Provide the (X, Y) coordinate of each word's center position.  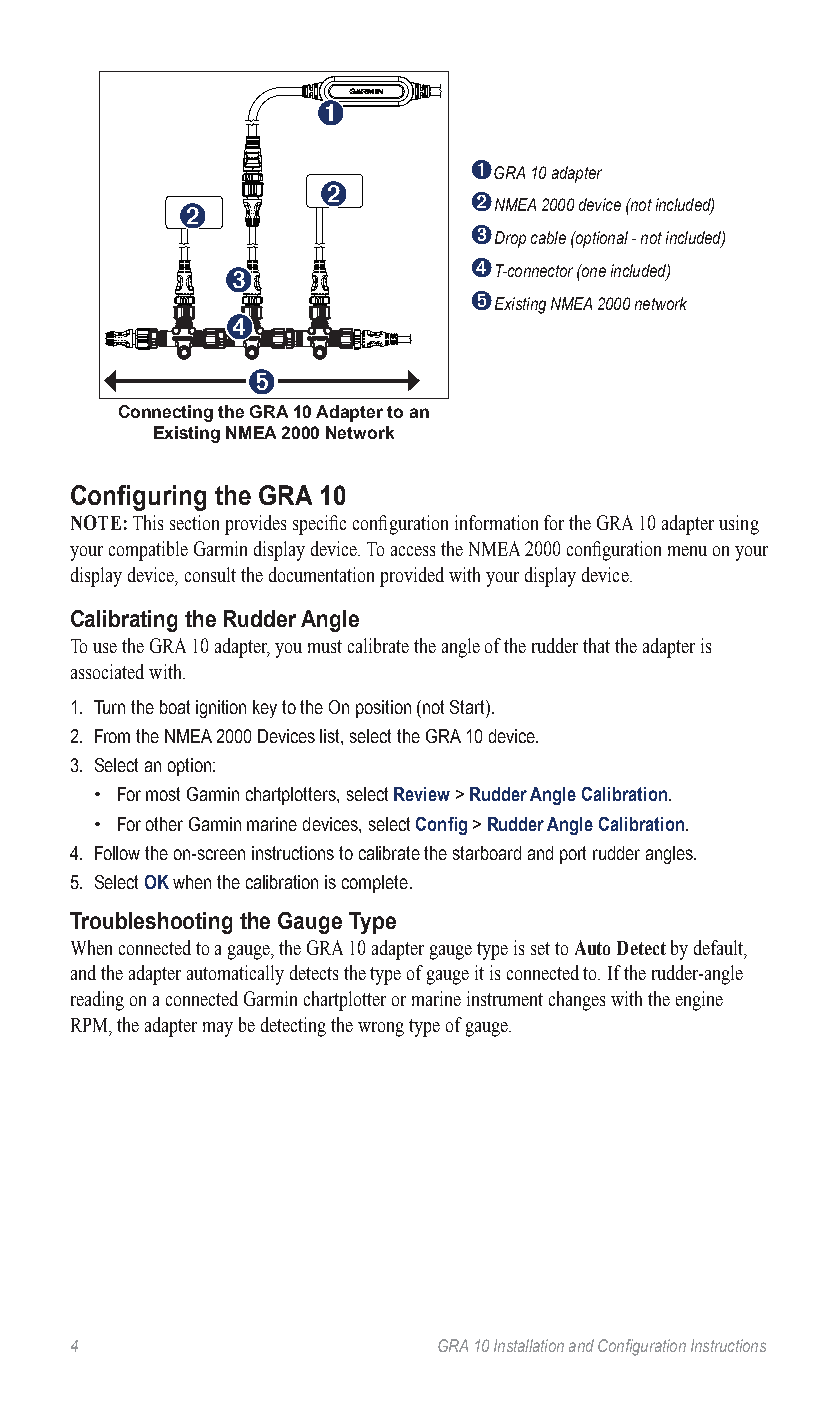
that (596, 645)
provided (412, 577)
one (592, 271)
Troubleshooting (151, 923)
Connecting (166, 413)
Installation (529, 1345)
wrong (381, 1029)
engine (699, 1001)
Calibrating (124, 621)
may (218, 1029)
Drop (510, 239)
